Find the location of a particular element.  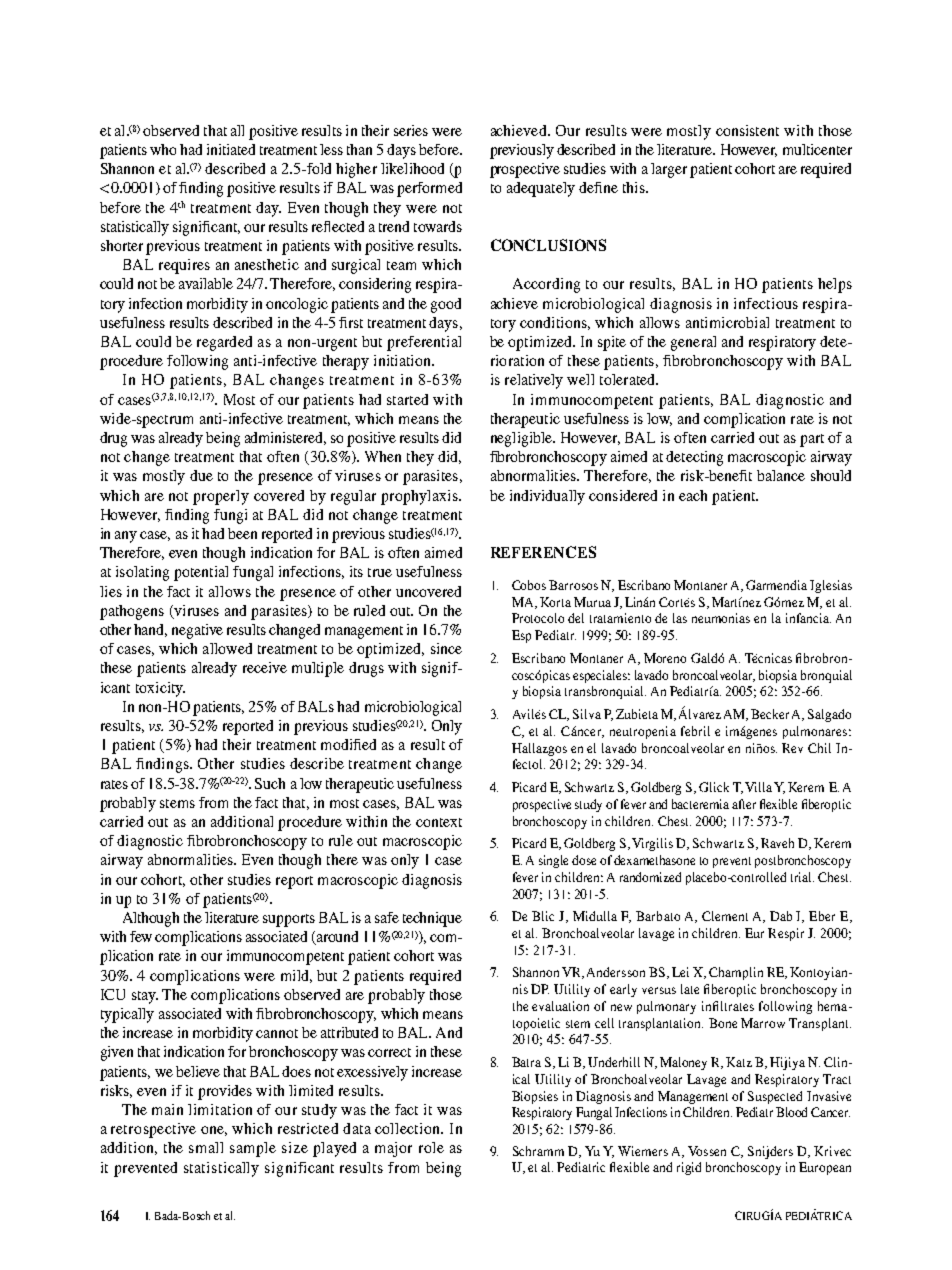

consistent is located at coordinates (747, 130).
